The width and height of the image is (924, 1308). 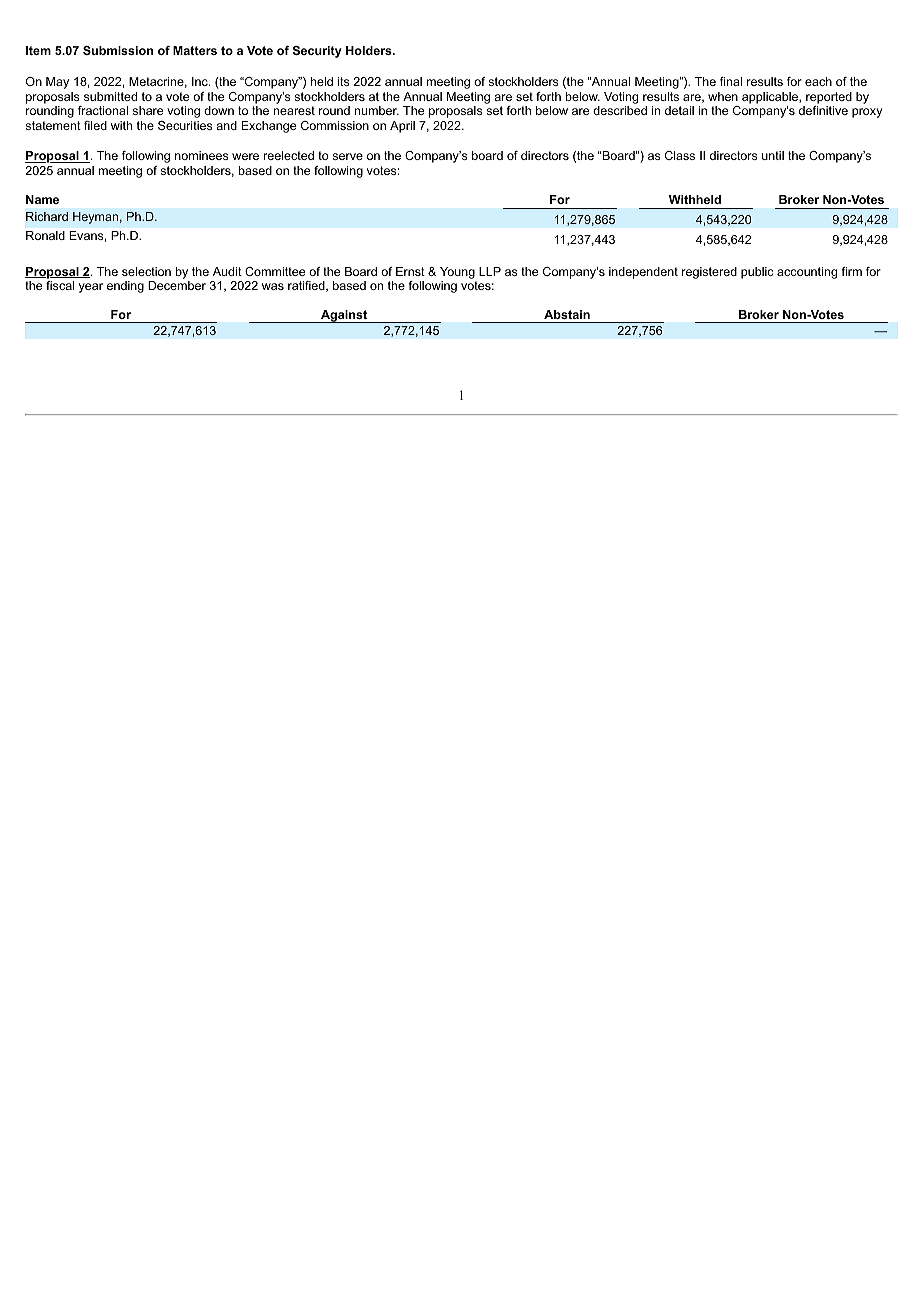 What do you see at coordinates (490, 271) in the image?
I see `LLP` at bounding box center [490, 271].
